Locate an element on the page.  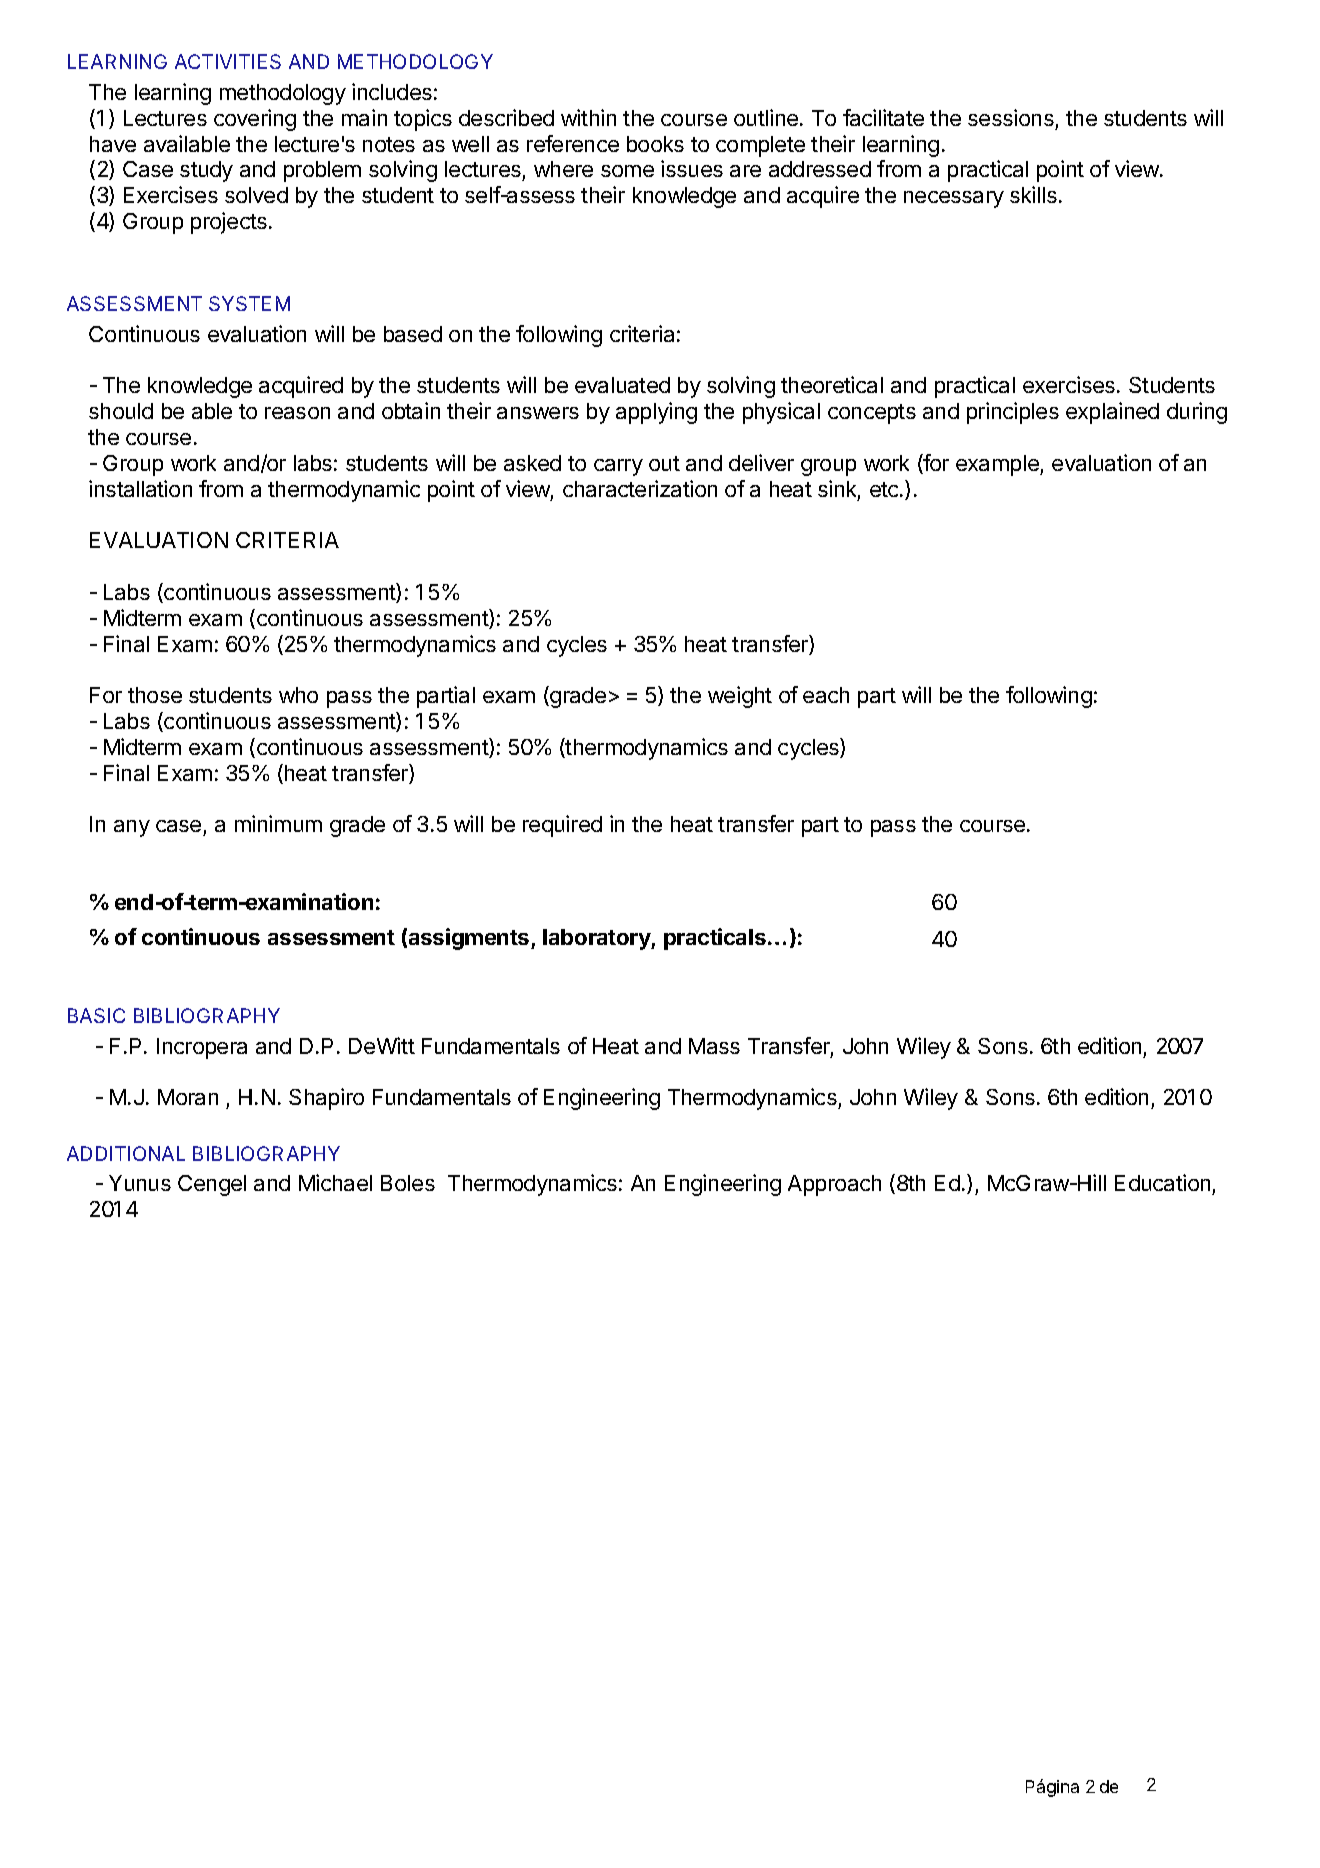
ADDITIONAL is located at coordinates (126, 1153).
